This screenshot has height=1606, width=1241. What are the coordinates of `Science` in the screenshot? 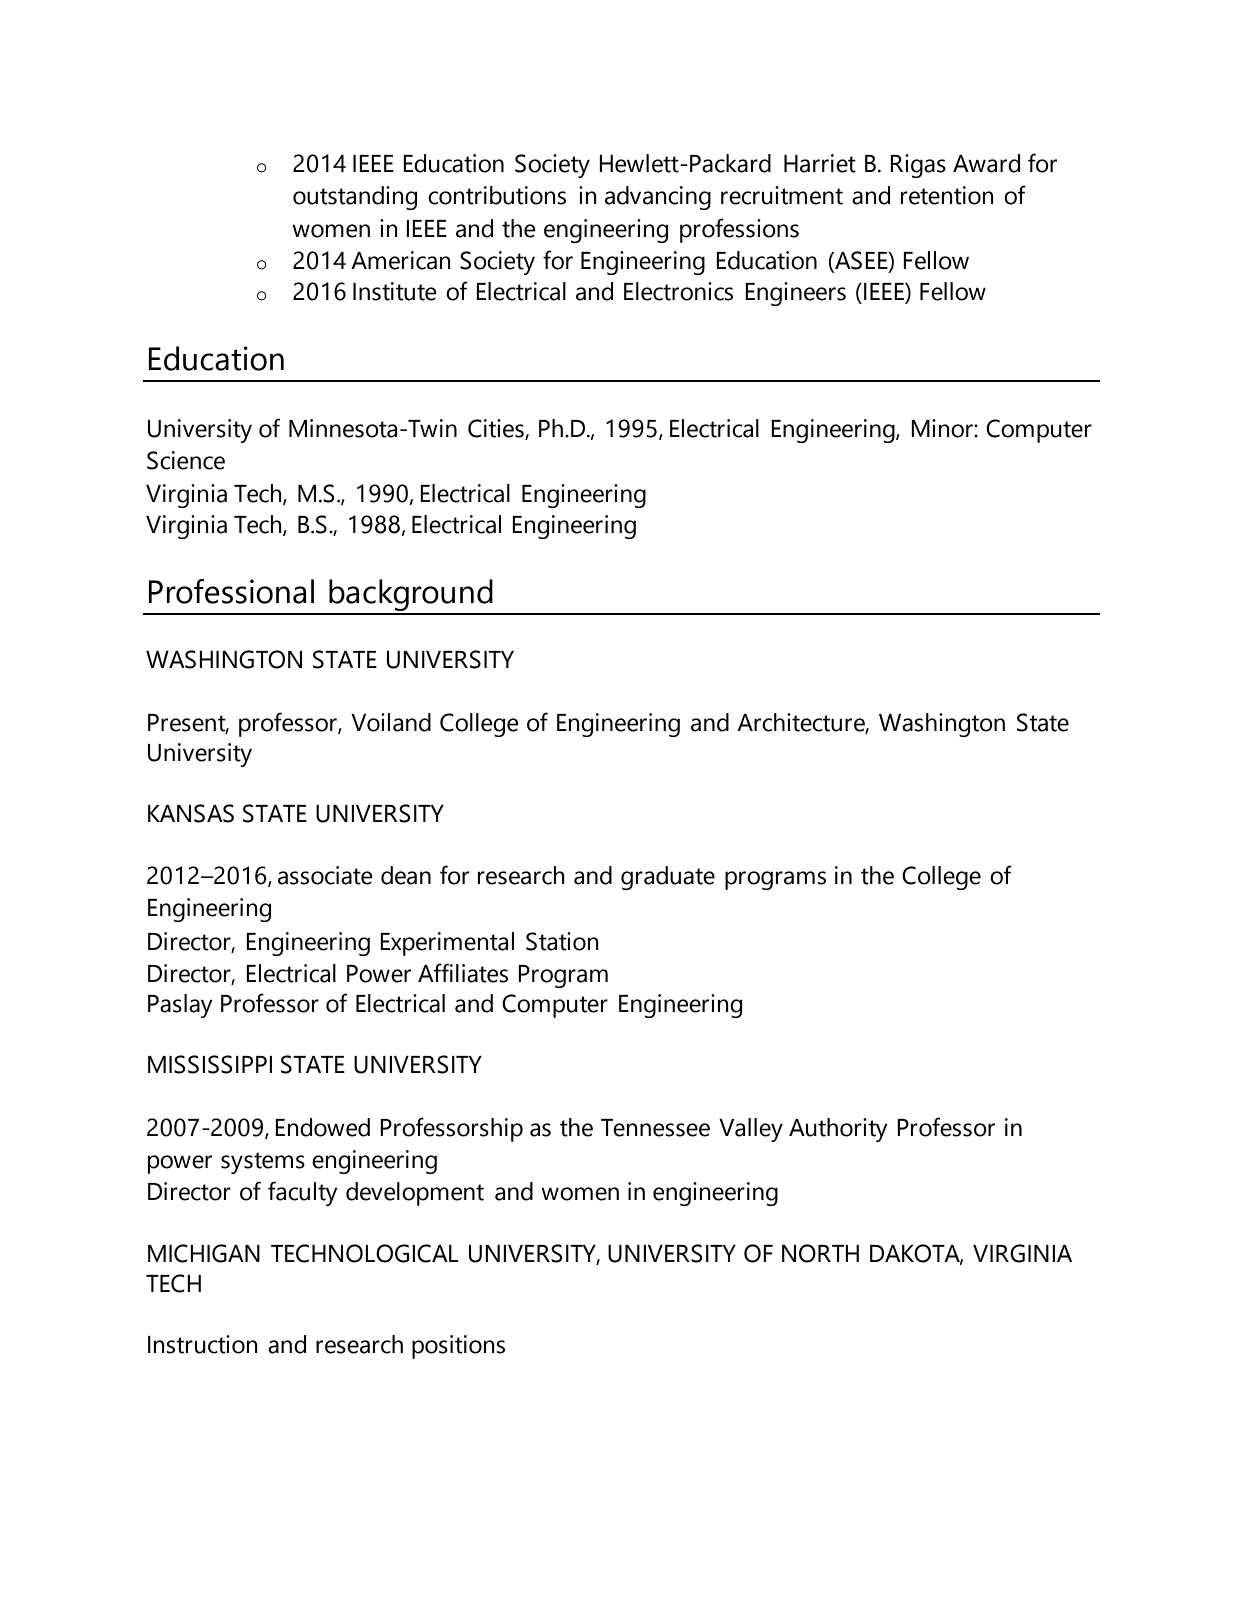 It's located at (186, 460).
